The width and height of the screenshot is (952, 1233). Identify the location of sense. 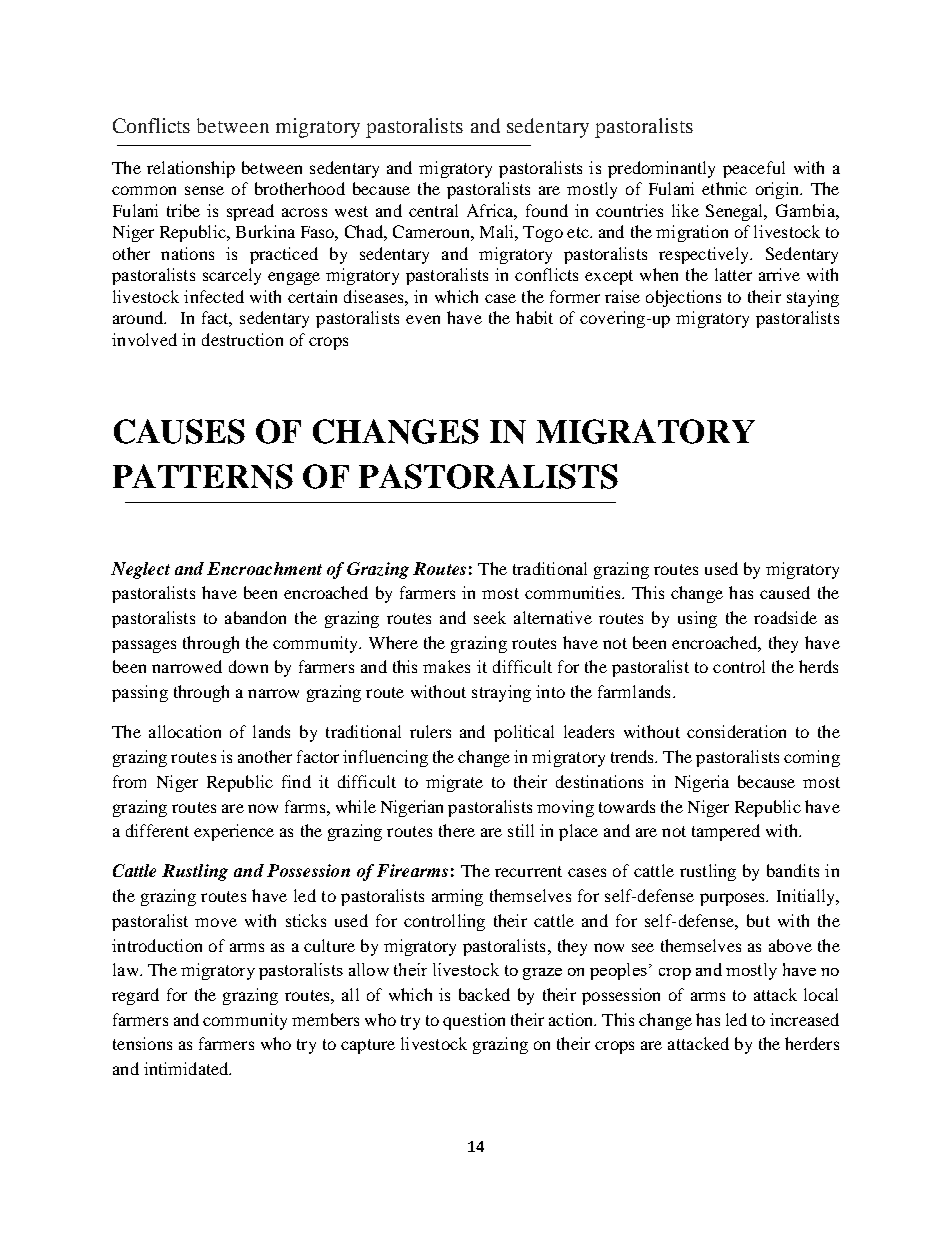
(204, 190).
